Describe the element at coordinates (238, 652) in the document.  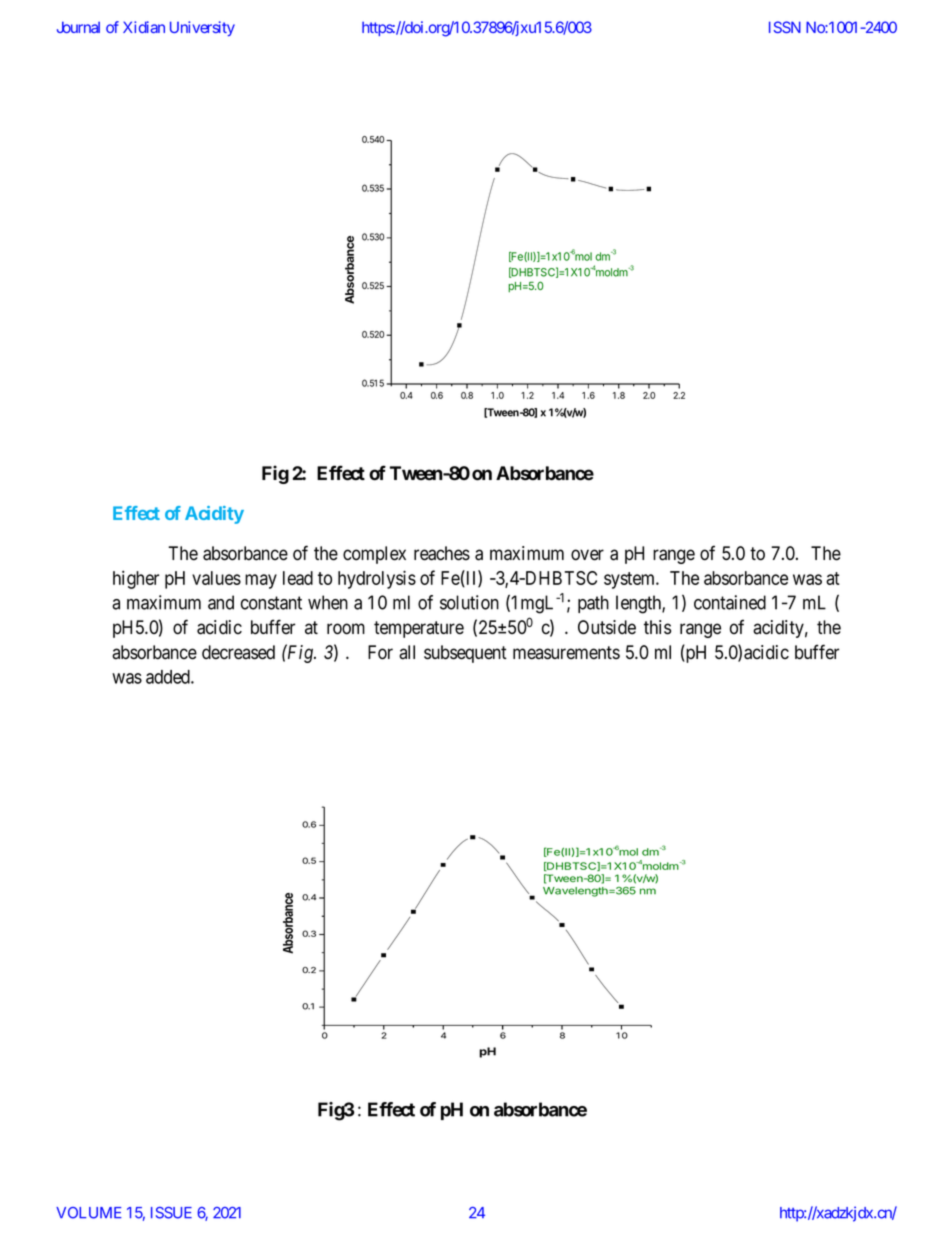
I see `decreased` at that location.
